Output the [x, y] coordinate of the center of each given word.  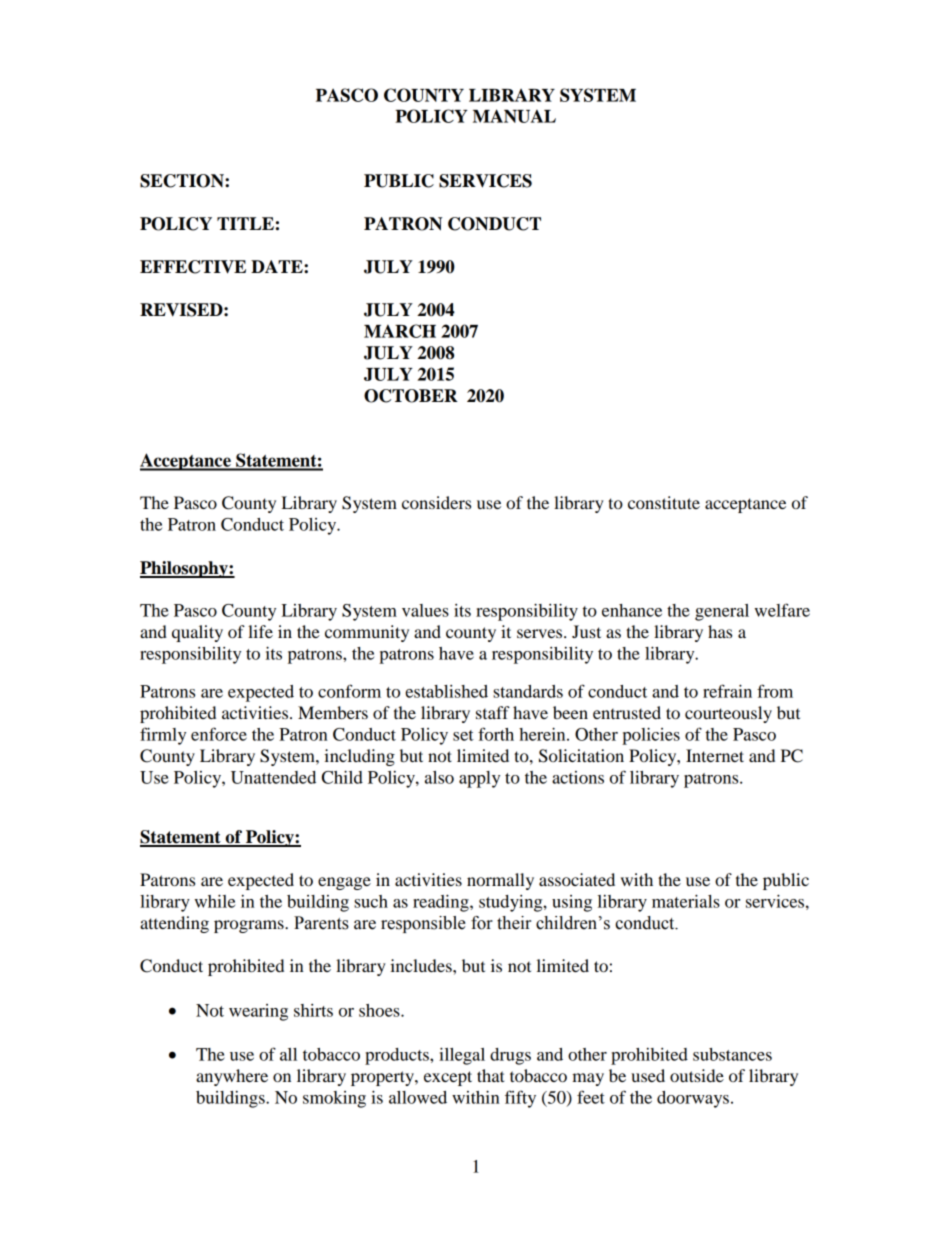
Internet [715, 755]
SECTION [183, 181]
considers [436, 502]
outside [697, 1075]
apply [479, 779]
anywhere [232, 1077]
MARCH [400, 331]
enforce [219, 734]
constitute [664, 502]
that [491, 1075]
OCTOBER [411, 396]
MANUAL [514, 116]
